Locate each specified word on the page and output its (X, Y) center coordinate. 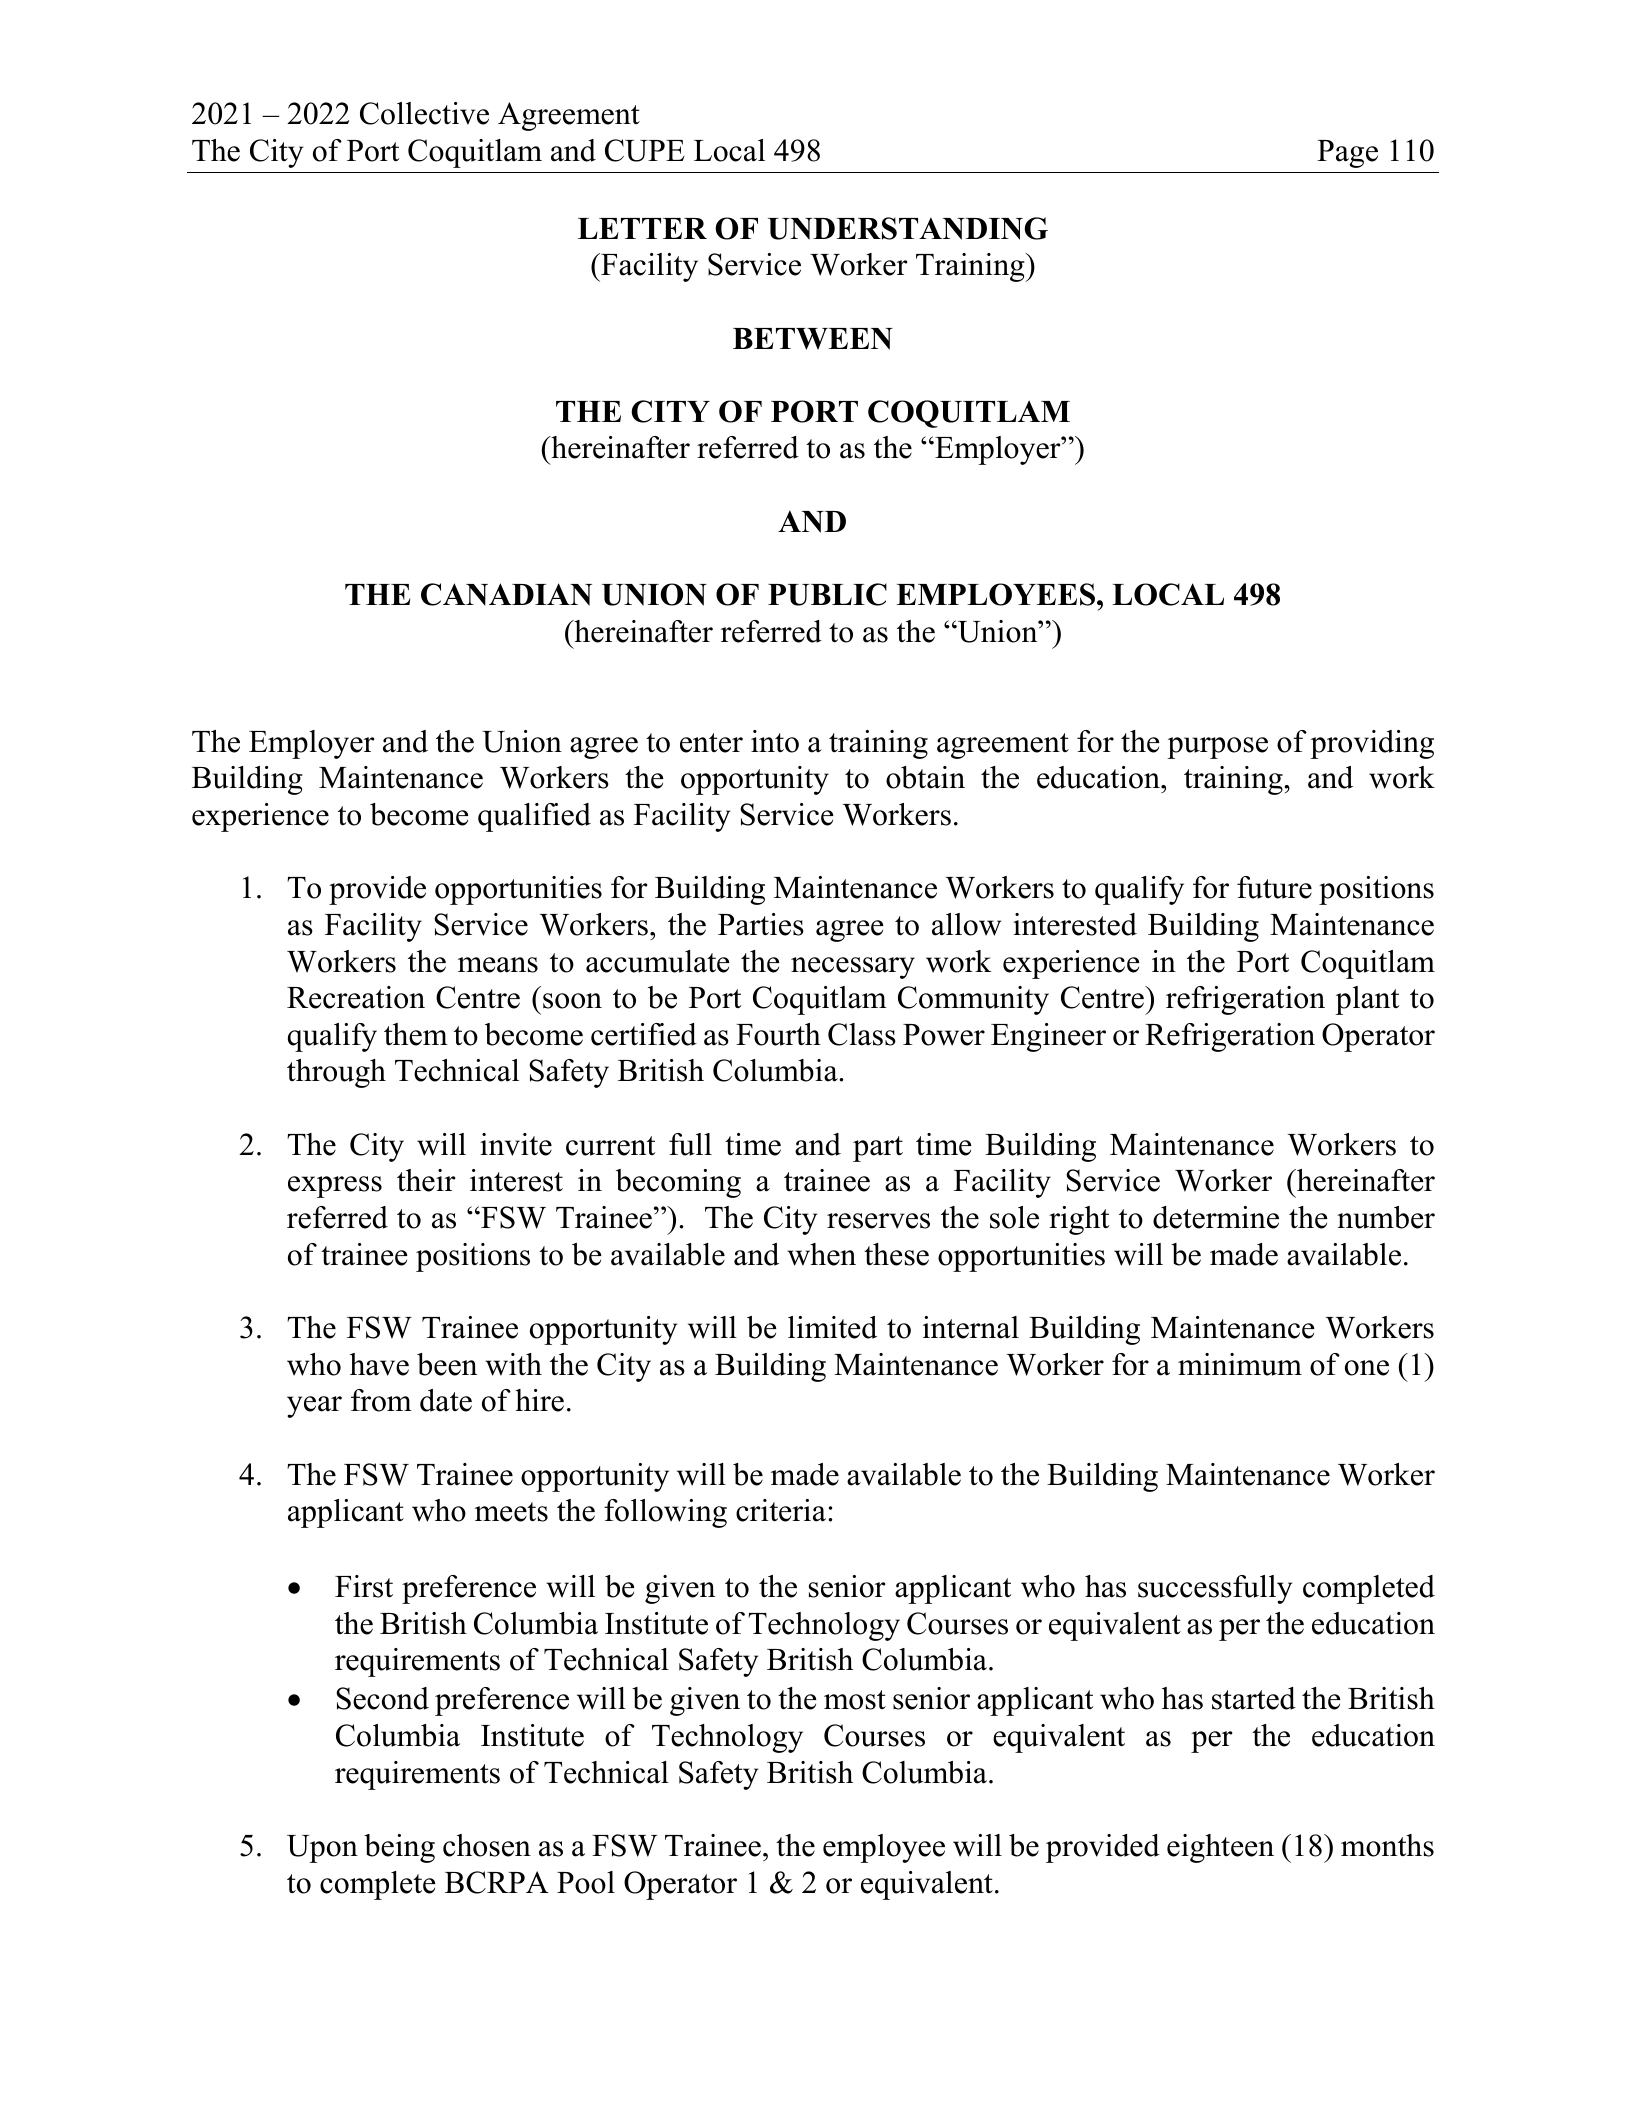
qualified (534, 817)
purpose (1217, 748)
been (447, 1364)
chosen (487, 1845)
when (821, 1254)
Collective (424, 113)
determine (1216, 1217)
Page (1347, 154)
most (855, 1700)
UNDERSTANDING (908, 228)
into (775, 741)
